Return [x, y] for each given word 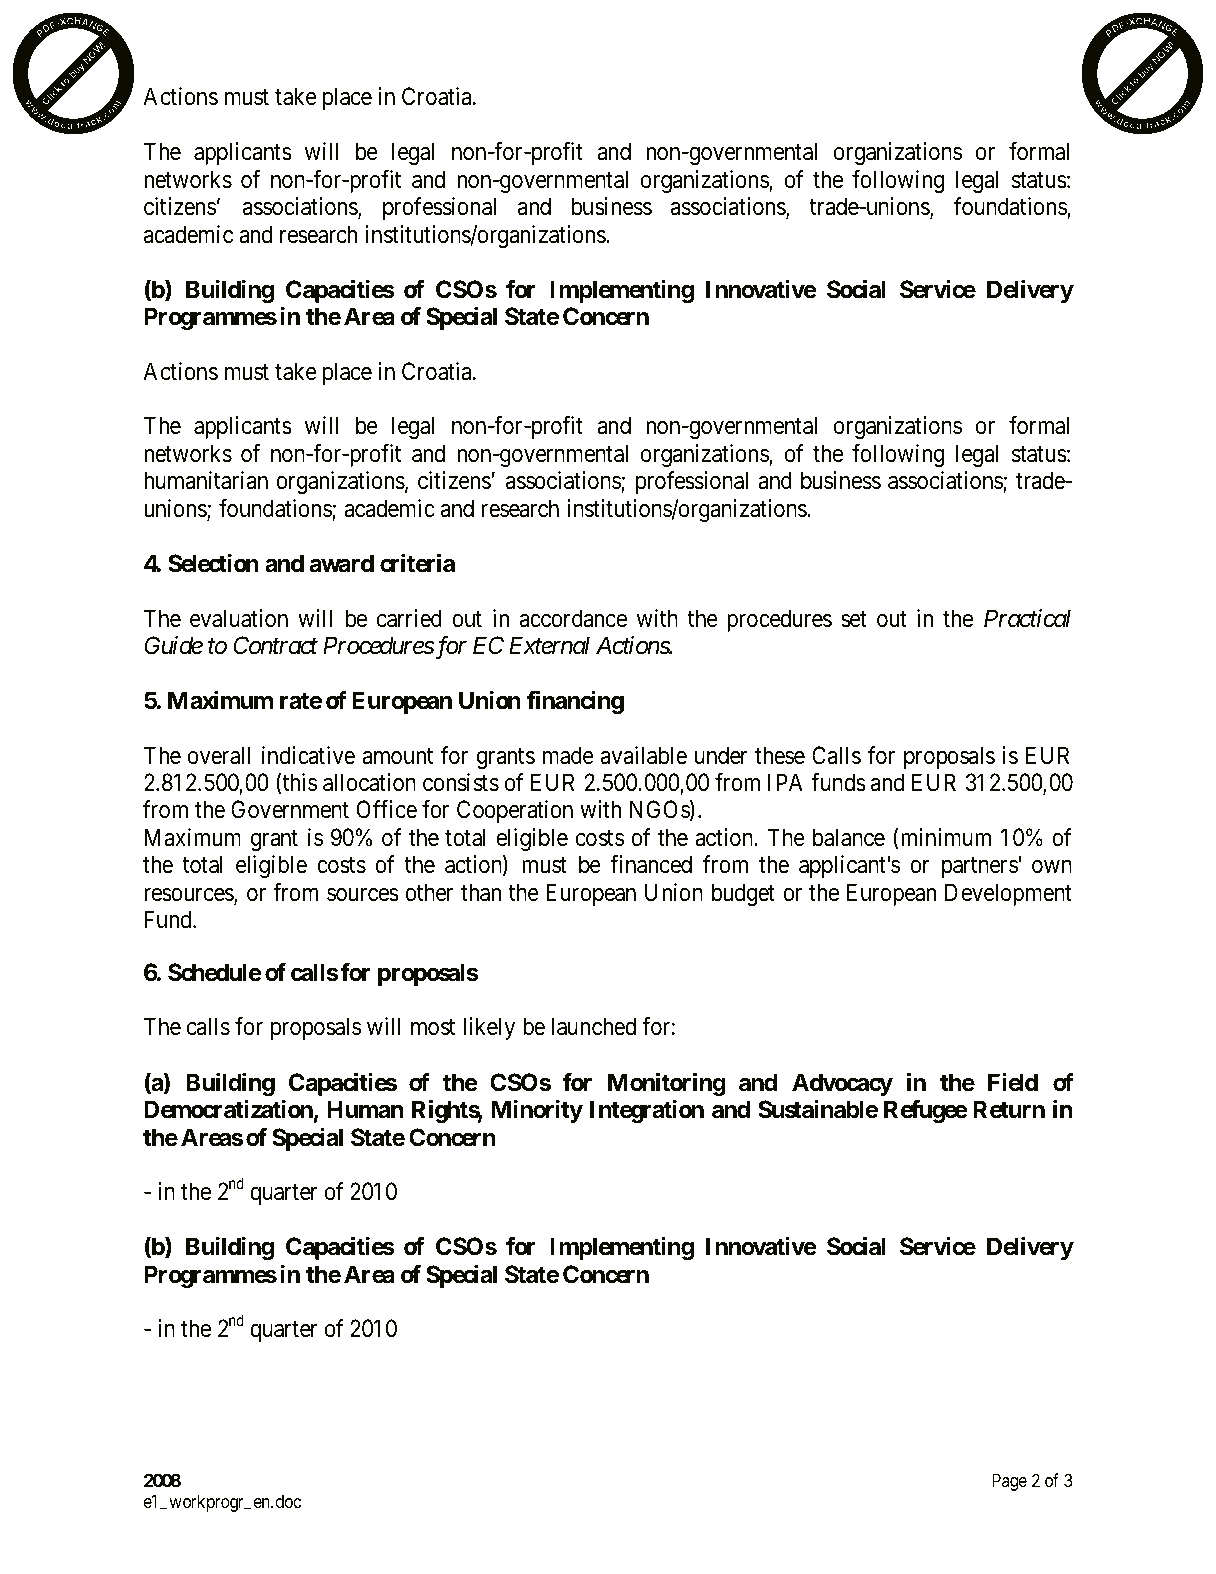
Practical [1027, 618]
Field [1013, 1082]
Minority [537, 1111]
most [433, 1028]
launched [594, 1026]
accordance [573, 618]
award [342, 563]
